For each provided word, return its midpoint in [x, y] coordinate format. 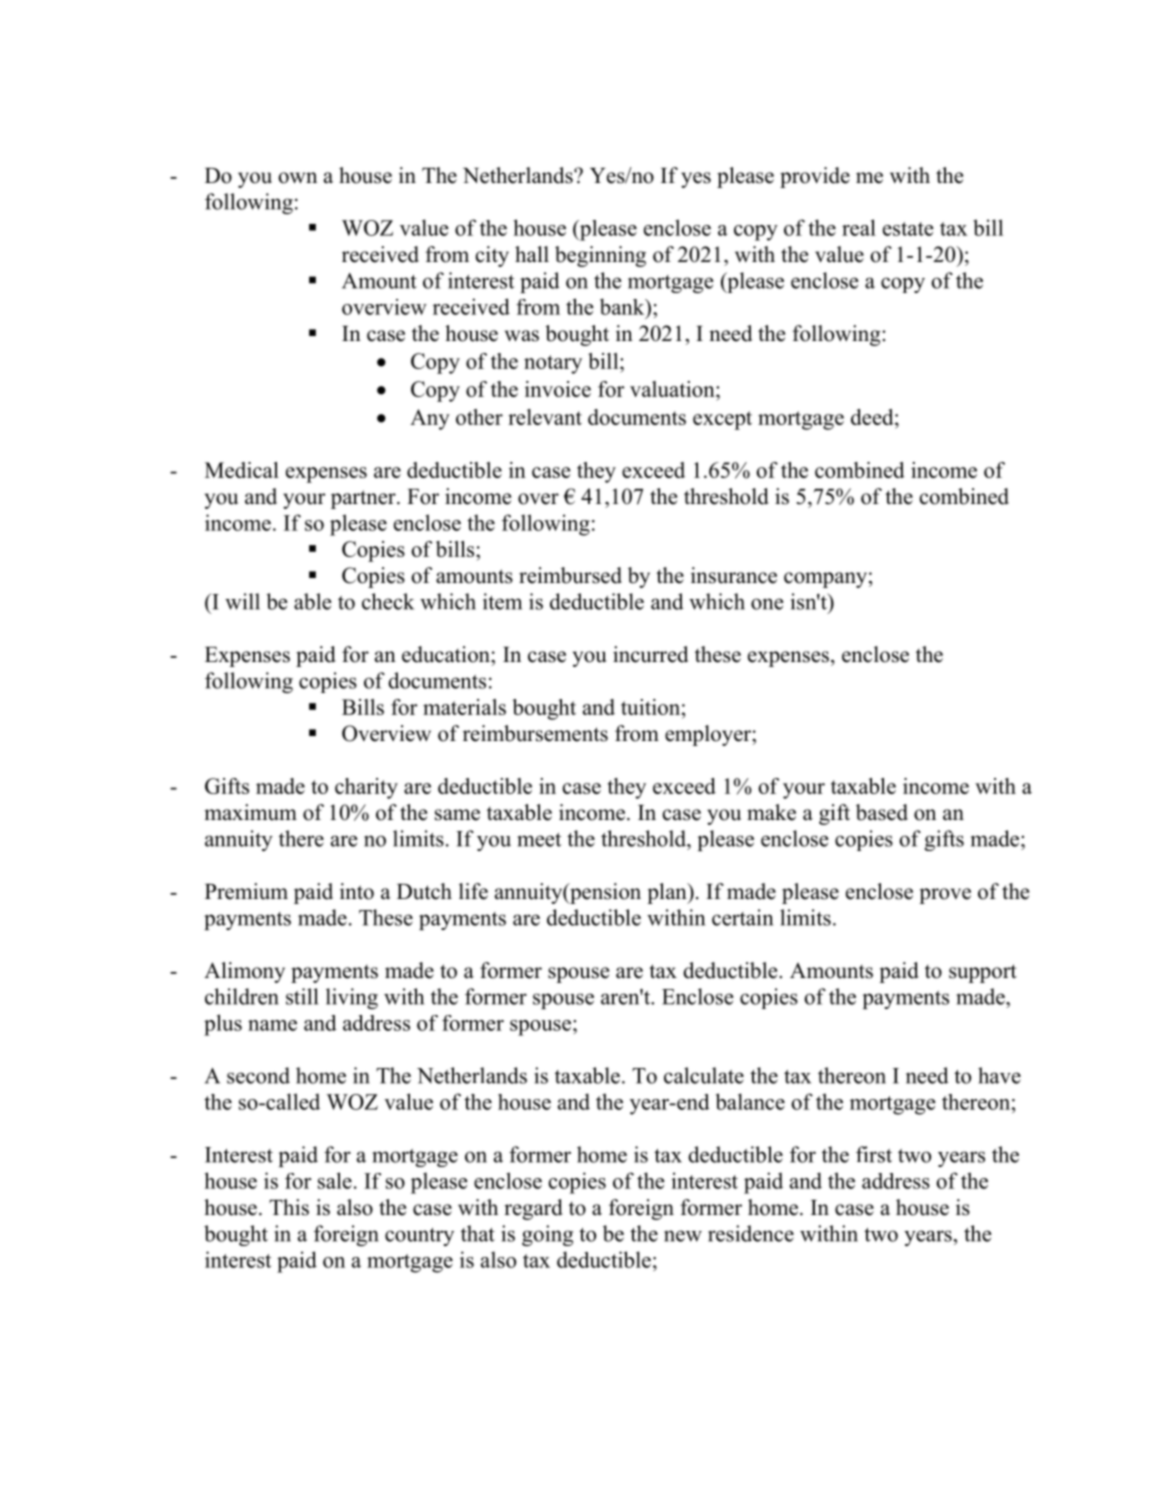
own [297, 178]
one [767, 604]
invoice [558, 389]
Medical [242, 470]
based [882, 812]
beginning [600, 256]
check [388, 601]
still [302, 996]
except [722, 420]
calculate [704, 1075]
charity [366, 788]
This [289, 1207]
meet [539, 840]
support [983, 973]
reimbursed [570, 575]
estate [908, 229]
